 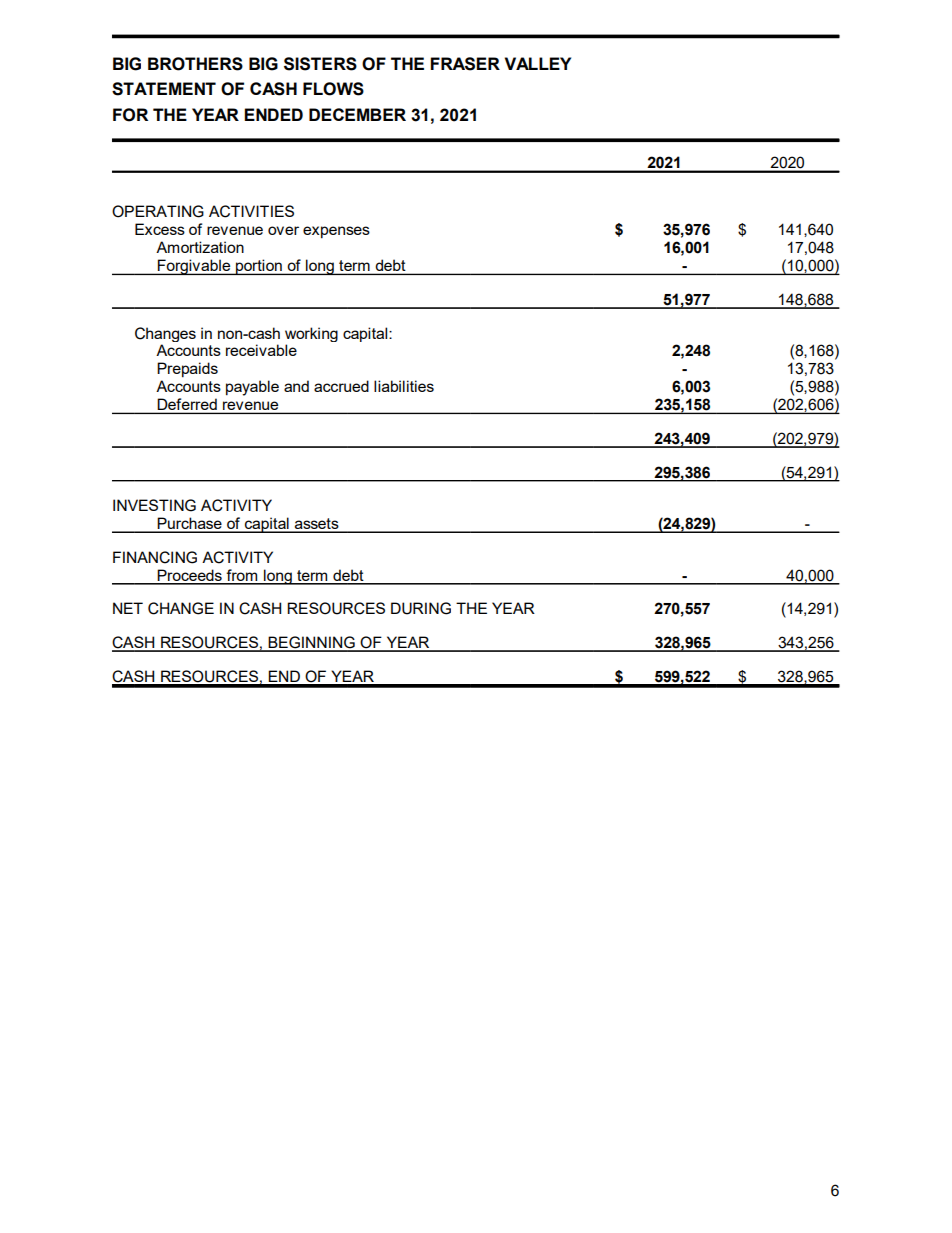 What do you see at coordinates (164, 89) in the screenshot?
I see `STATEMENT` at bounding box center [164, 89].
